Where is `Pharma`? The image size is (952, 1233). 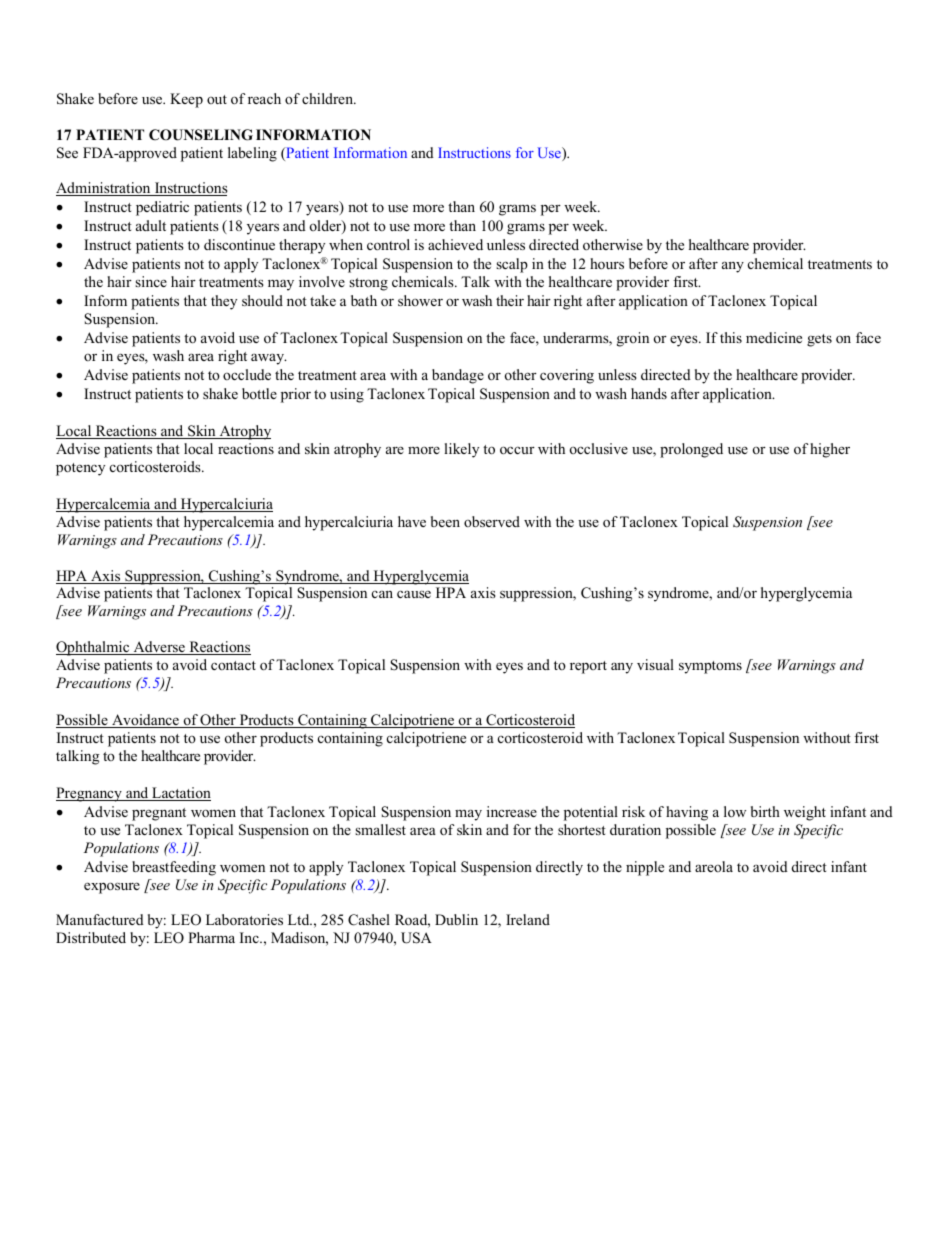 Pharma is located at coordinates (211, 937).
